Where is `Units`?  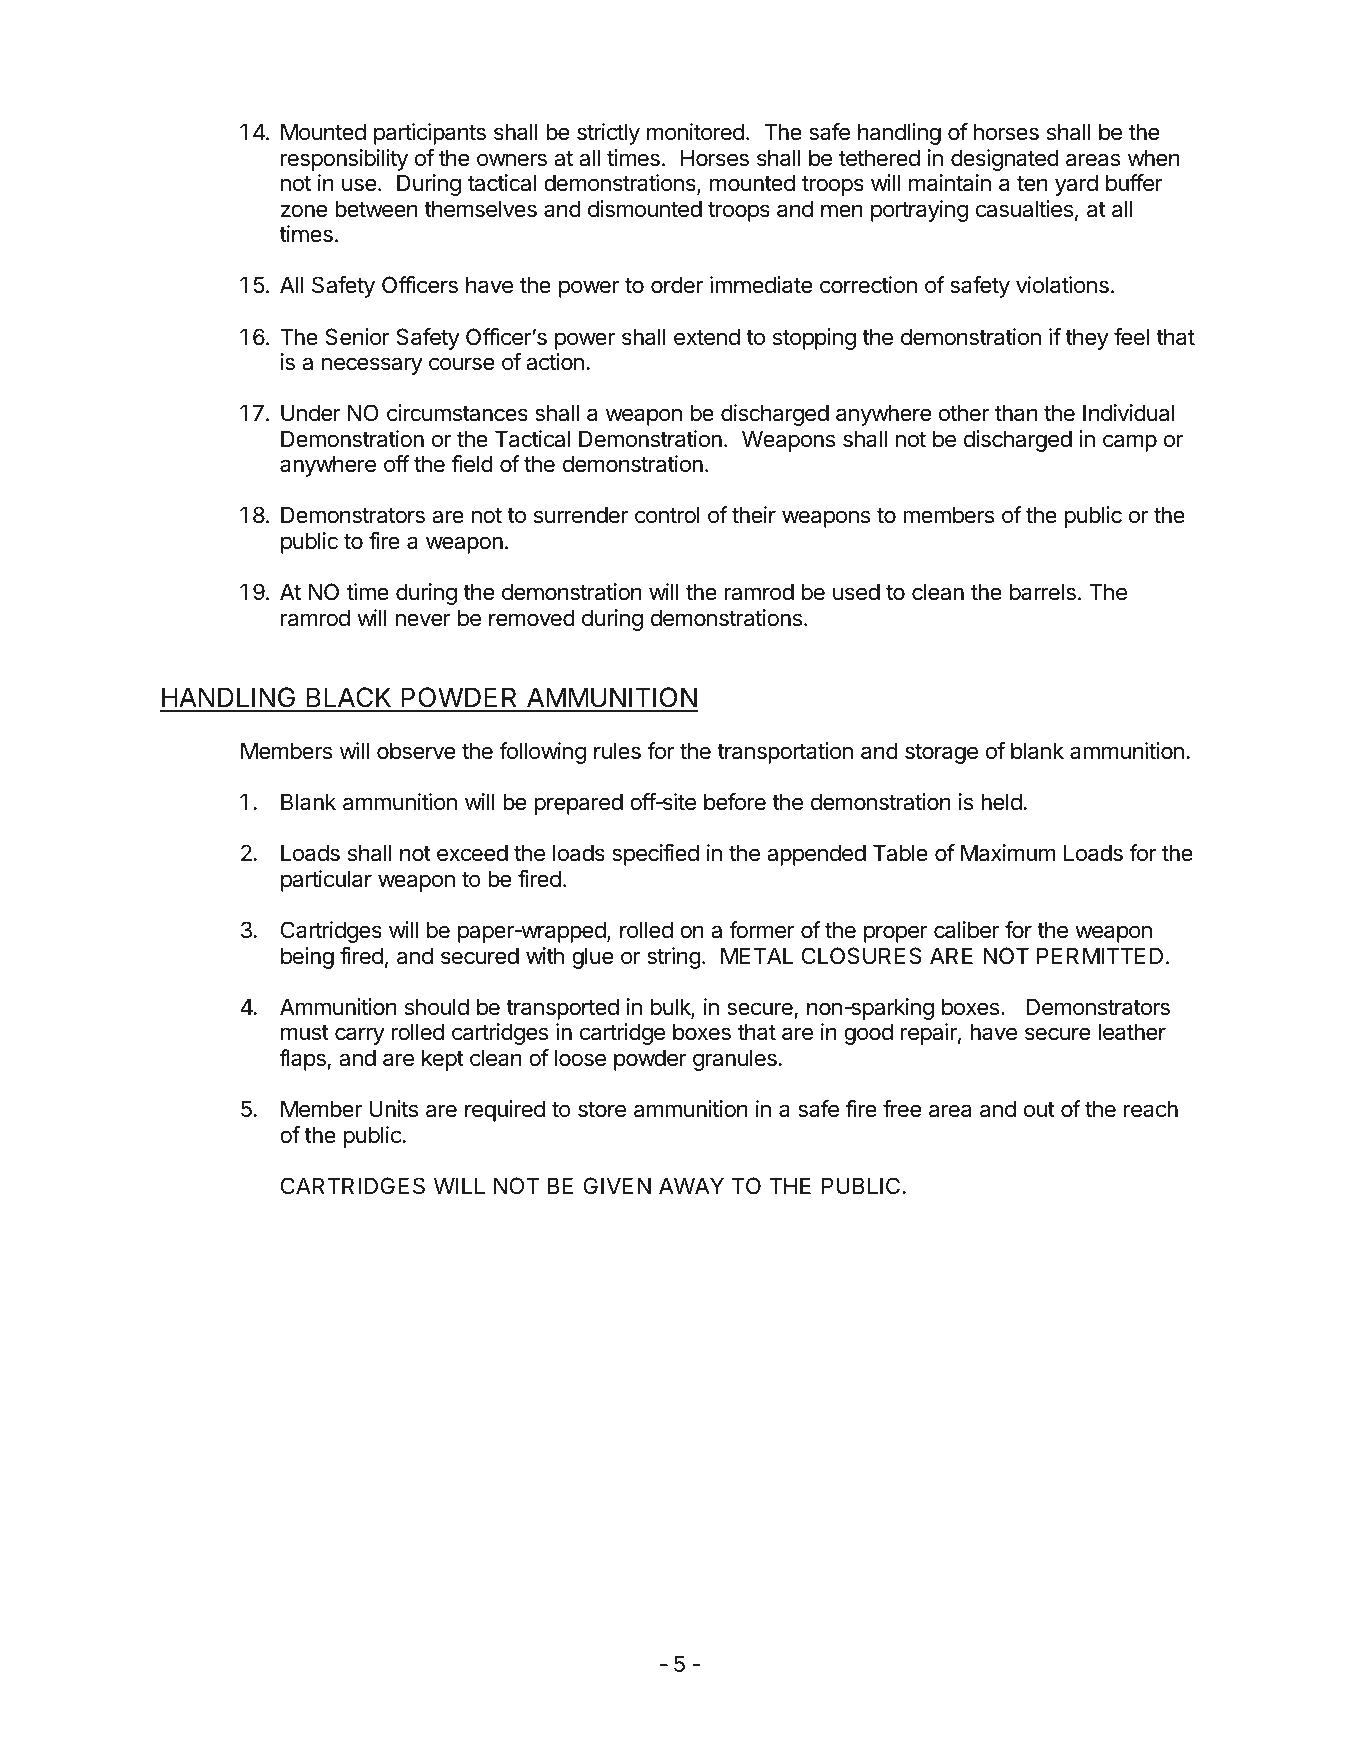 Units is located at coordinates (393, 1109).
